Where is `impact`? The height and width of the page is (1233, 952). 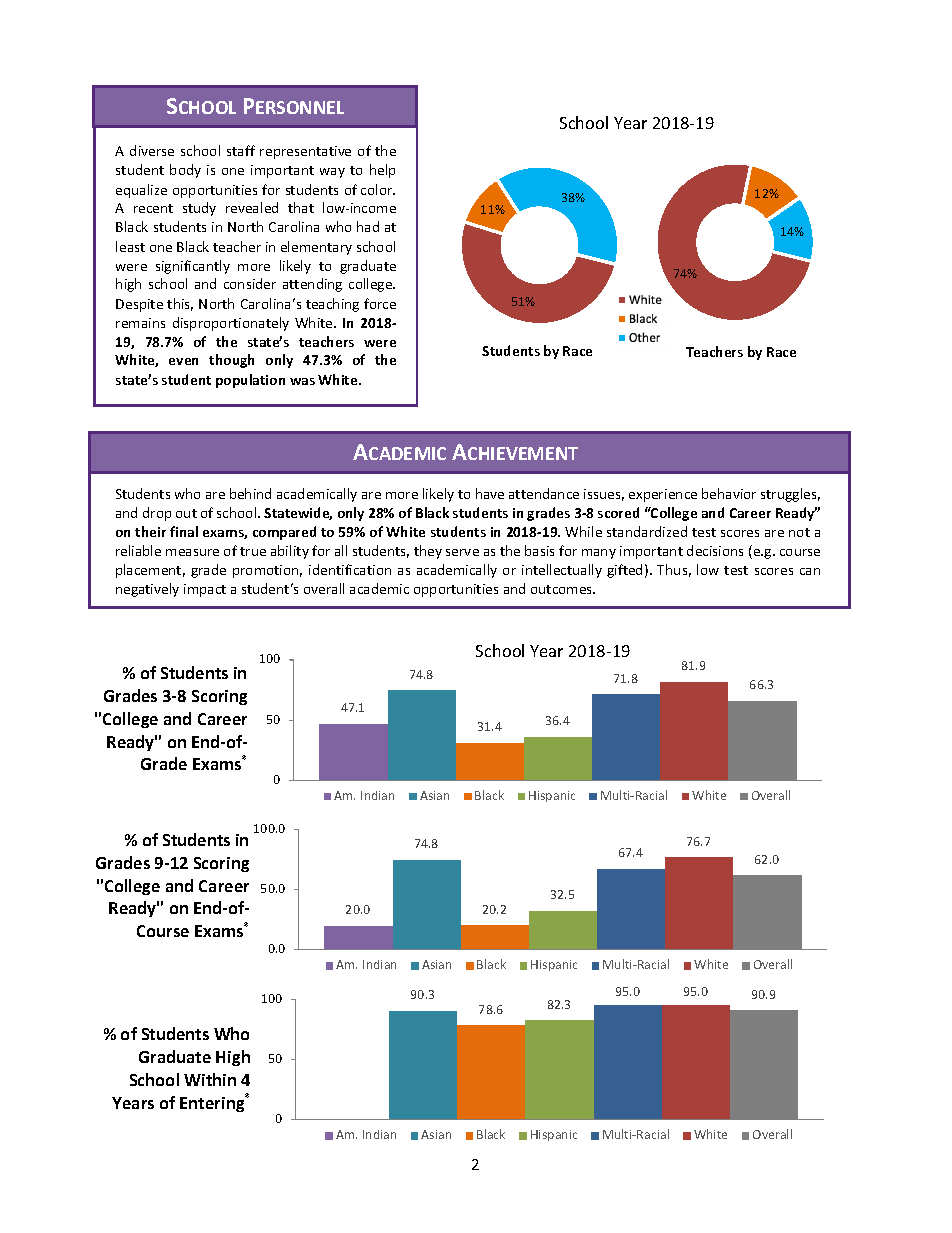 impact is located at coordinates (205, 590).
